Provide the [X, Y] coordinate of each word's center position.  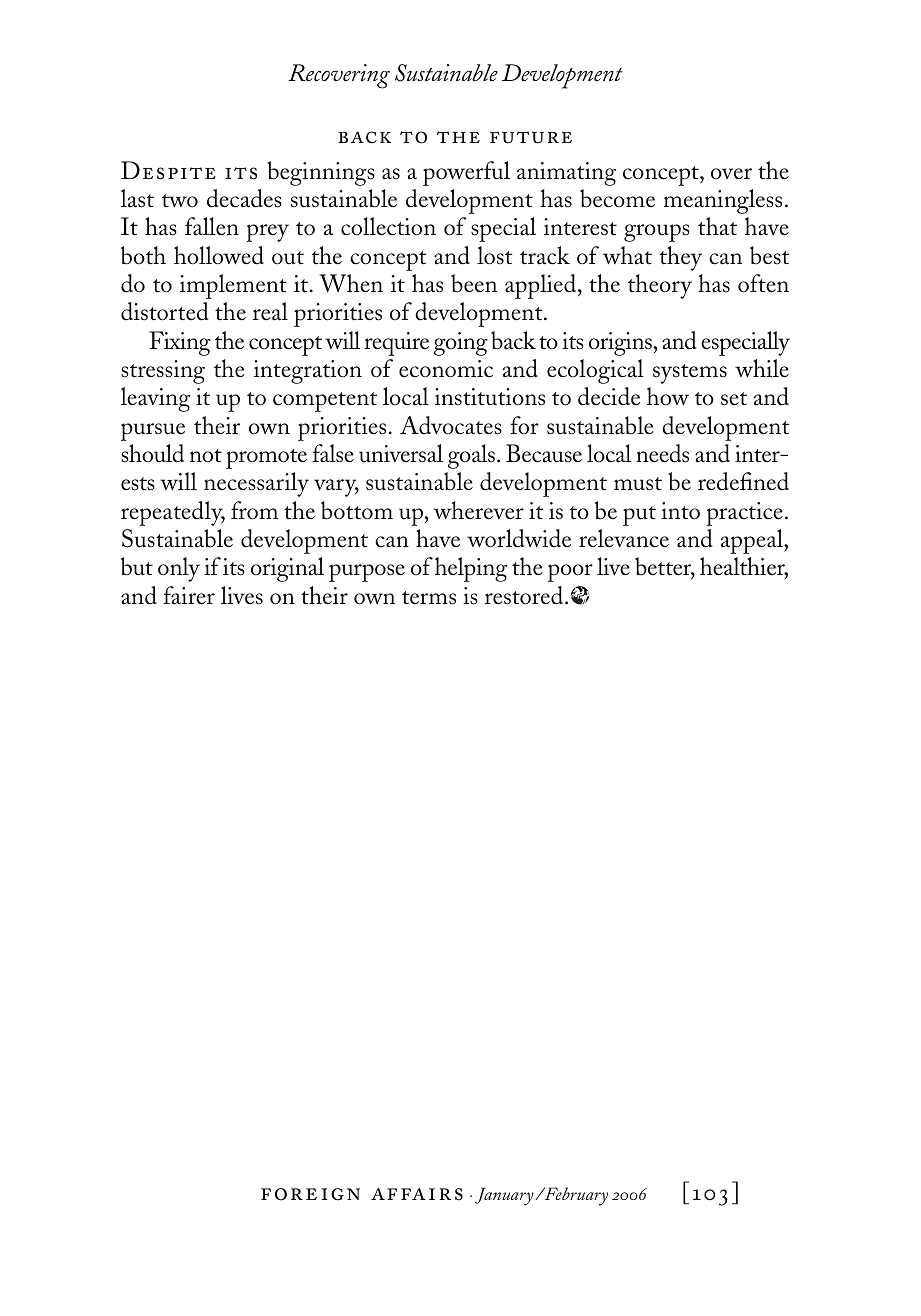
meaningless [723, 201]
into [680, 511]
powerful [466, 173]
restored [525, 595]
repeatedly [173, 513]
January [505, 1196]
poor [570, 573]
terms [429, 598]
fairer [189, 595]
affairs [417, 1194]
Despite [168, 170]
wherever [479, 510]
